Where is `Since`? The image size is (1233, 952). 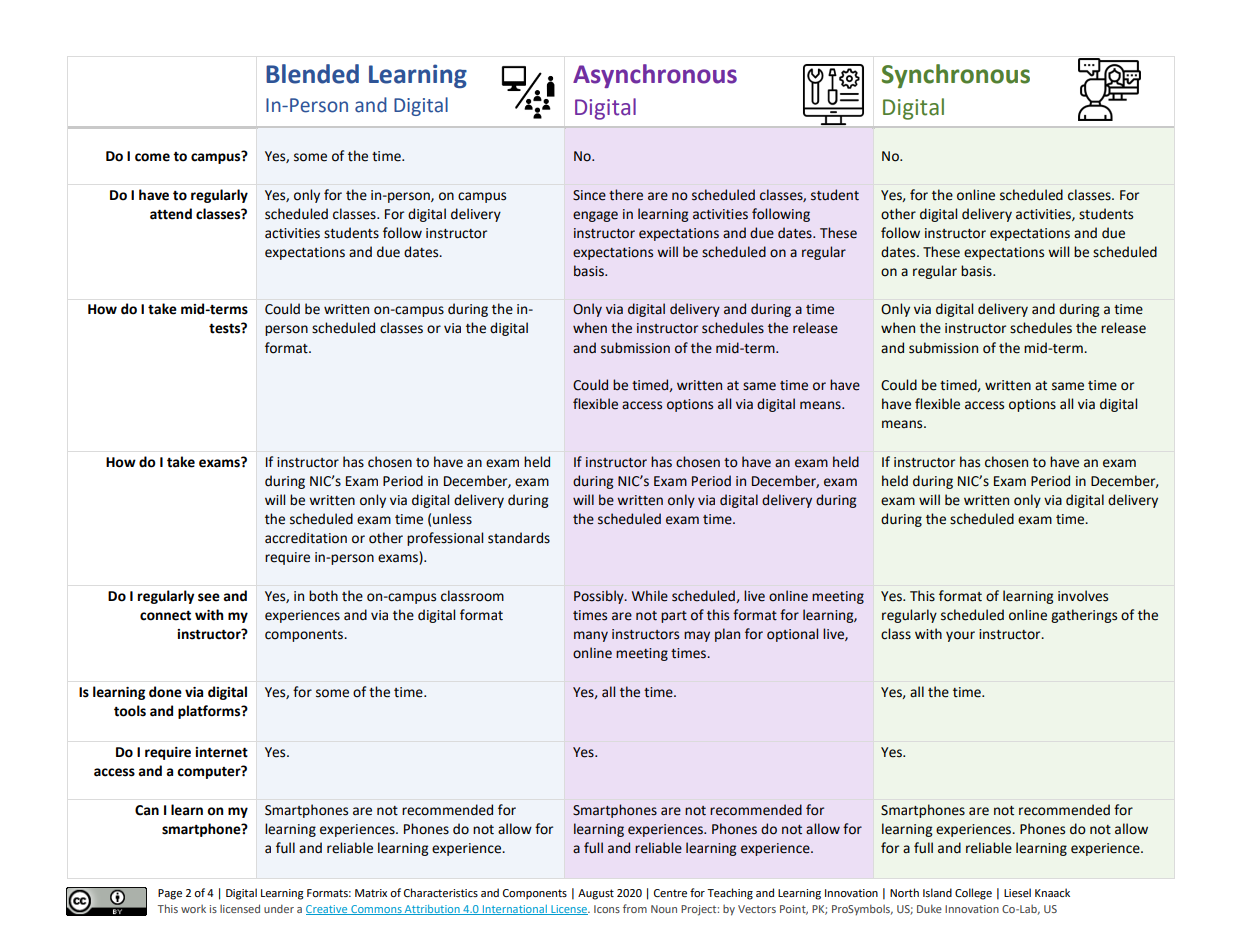 Since is located at coordinates (589, 195).
